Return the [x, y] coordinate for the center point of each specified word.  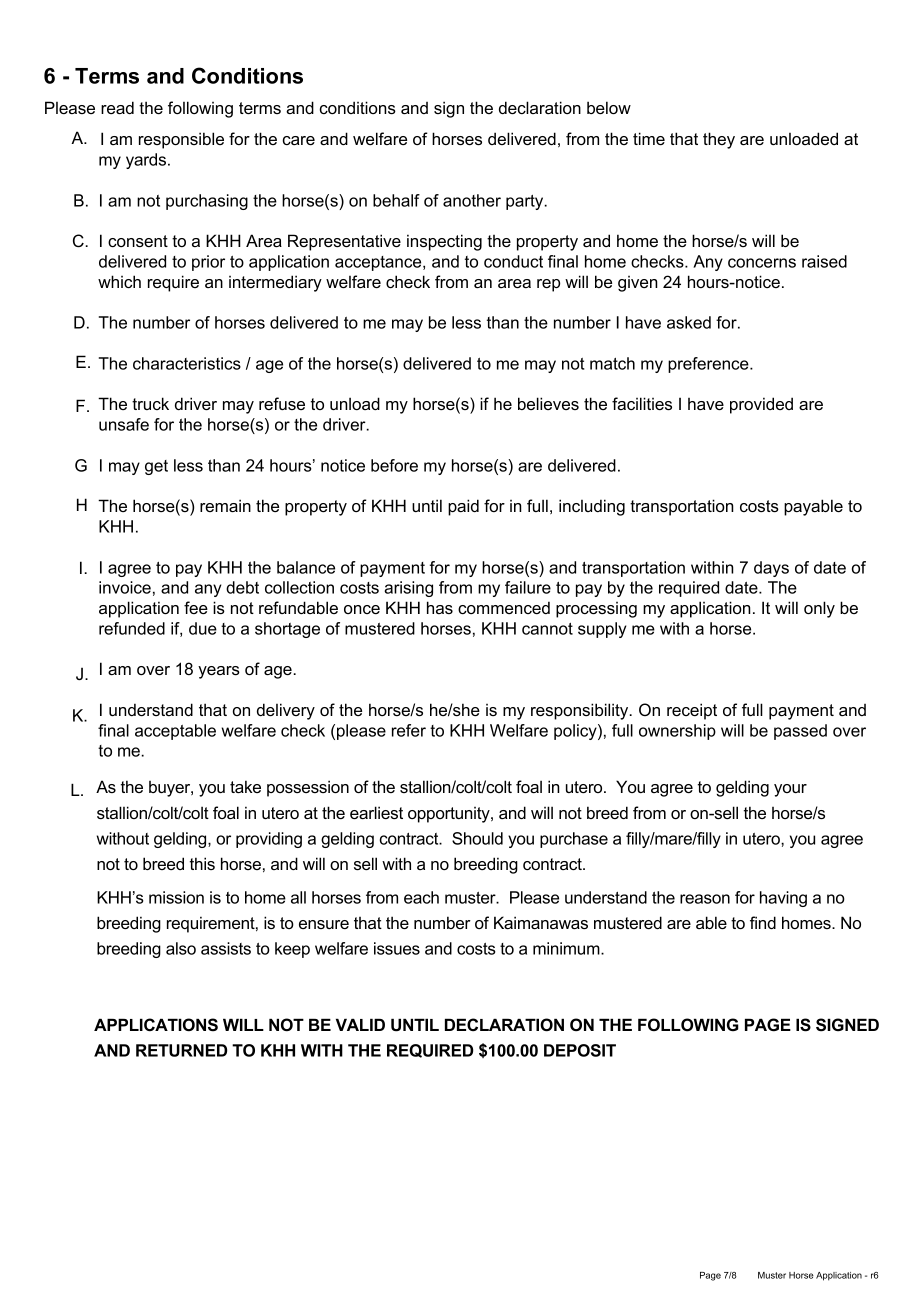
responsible [181, 140]
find [763, 922]
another [472, 200]
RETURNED [181, 1050]
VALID [360, 1024]
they [719, 140]
